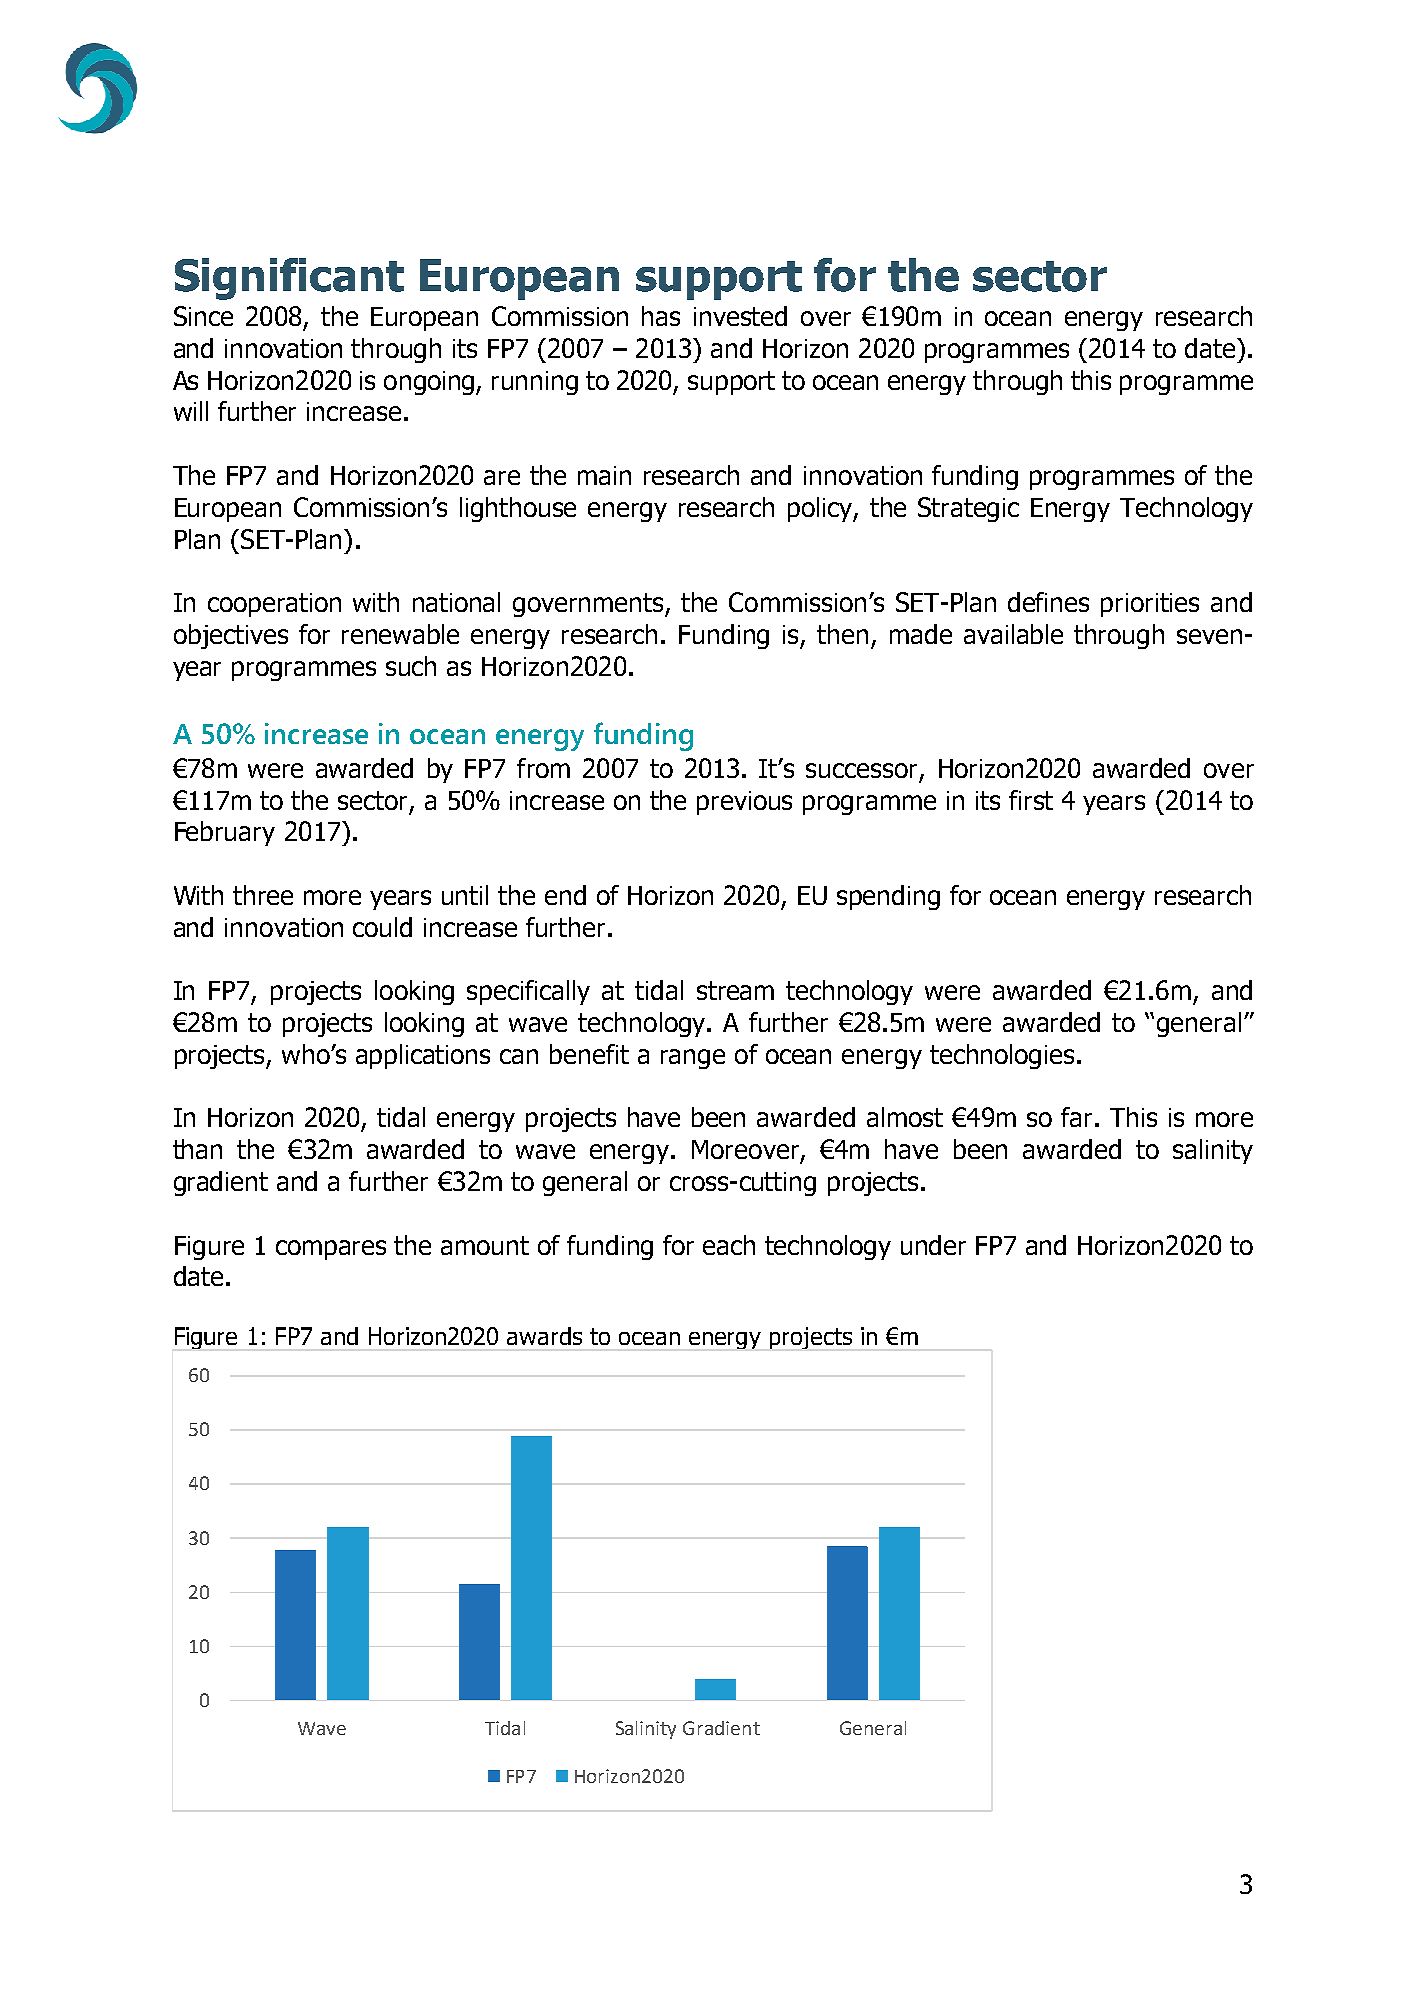 The height and width of the page is (2016, 1426). I want to click on cooperation, so click(274, 605).
